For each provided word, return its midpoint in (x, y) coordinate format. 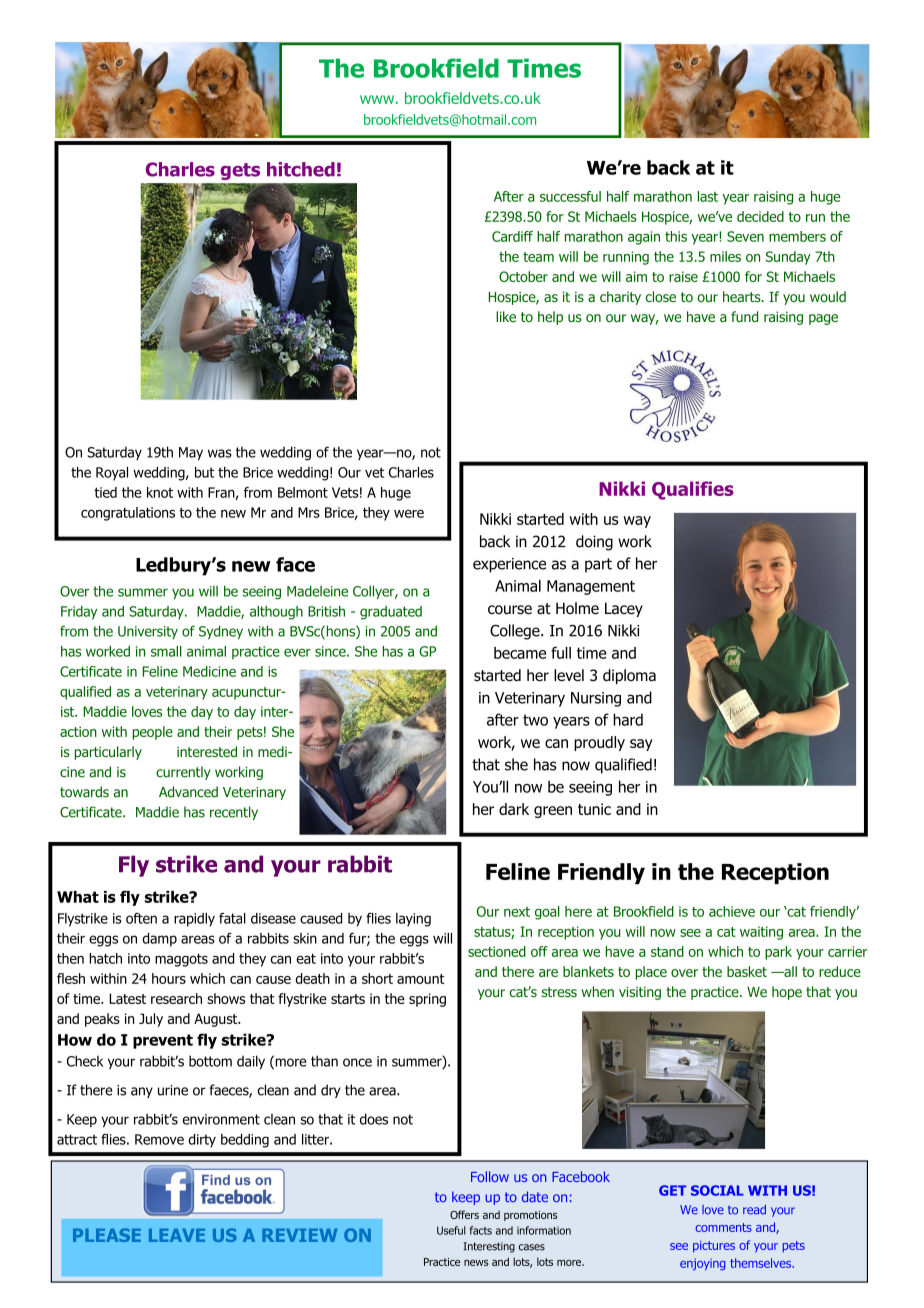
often (141, 918)
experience (509, 565)
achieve (732, 911)
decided (760, 216)
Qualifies (693, 490)
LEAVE (177, 1235)
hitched (301, 169)
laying (413, 920)
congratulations (128, 514)
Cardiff (512, 236)
